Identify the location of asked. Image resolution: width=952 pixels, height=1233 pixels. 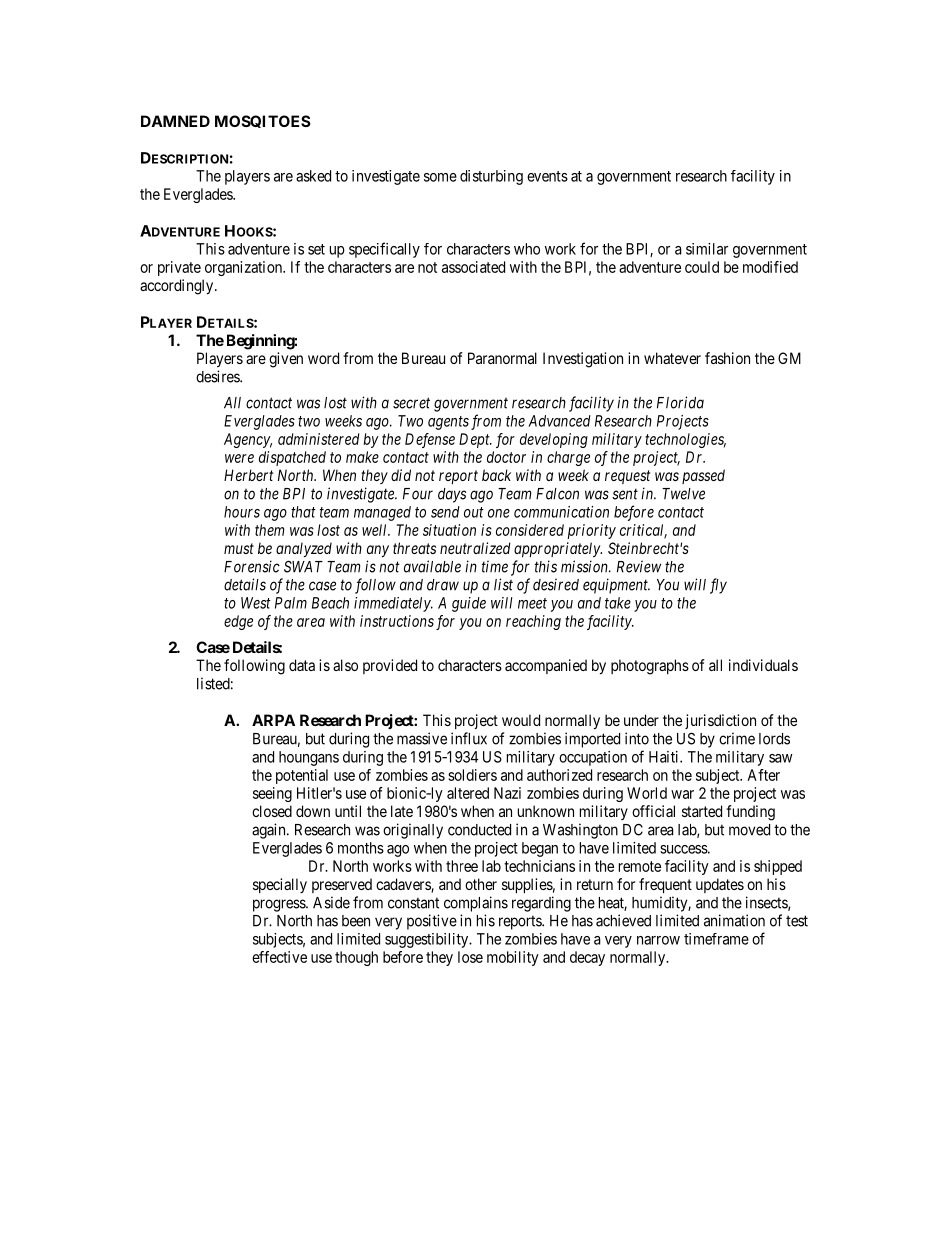
(313, 176).
